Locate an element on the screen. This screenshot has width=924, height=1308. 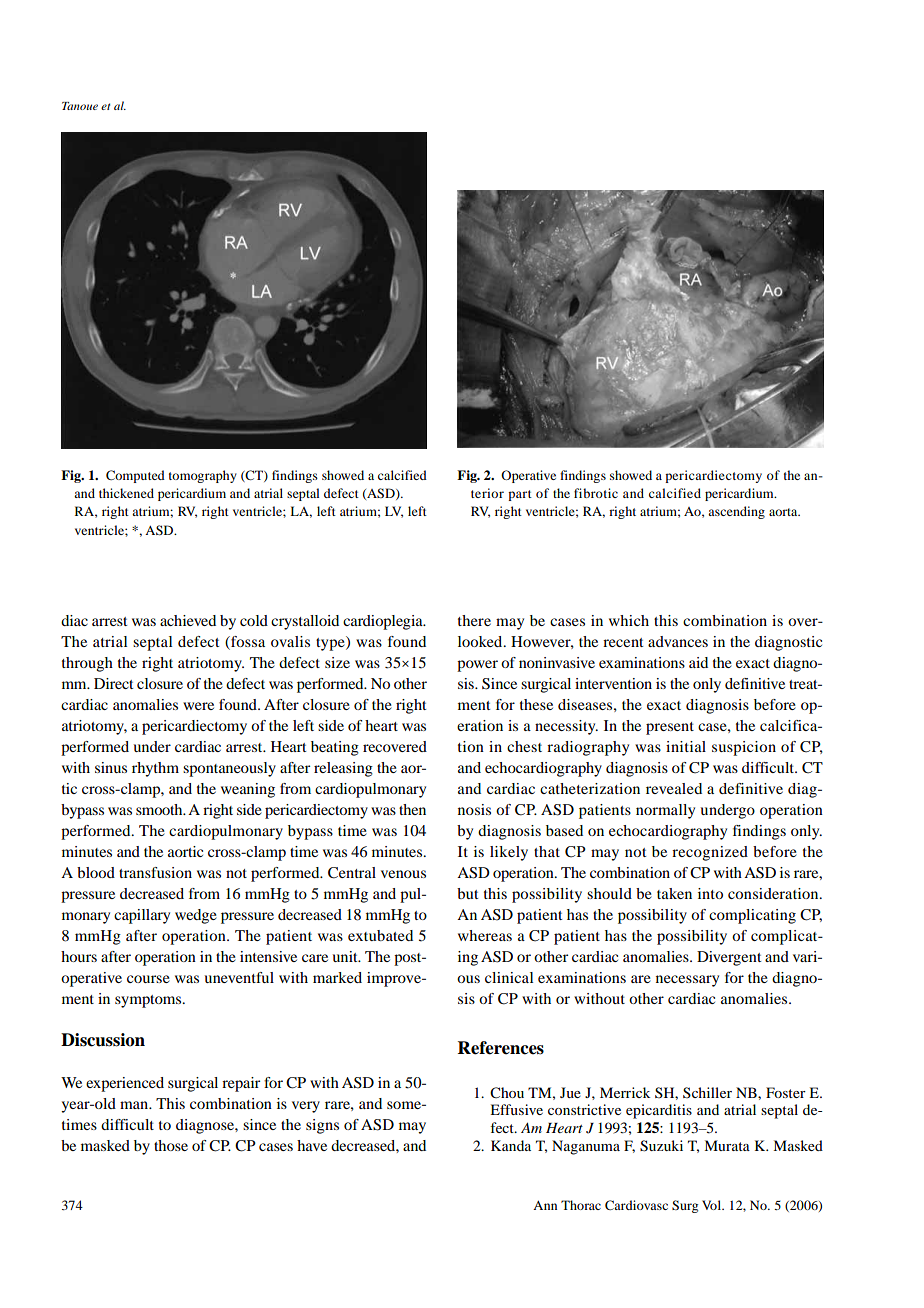
were is located at coordinates (198, 706).
